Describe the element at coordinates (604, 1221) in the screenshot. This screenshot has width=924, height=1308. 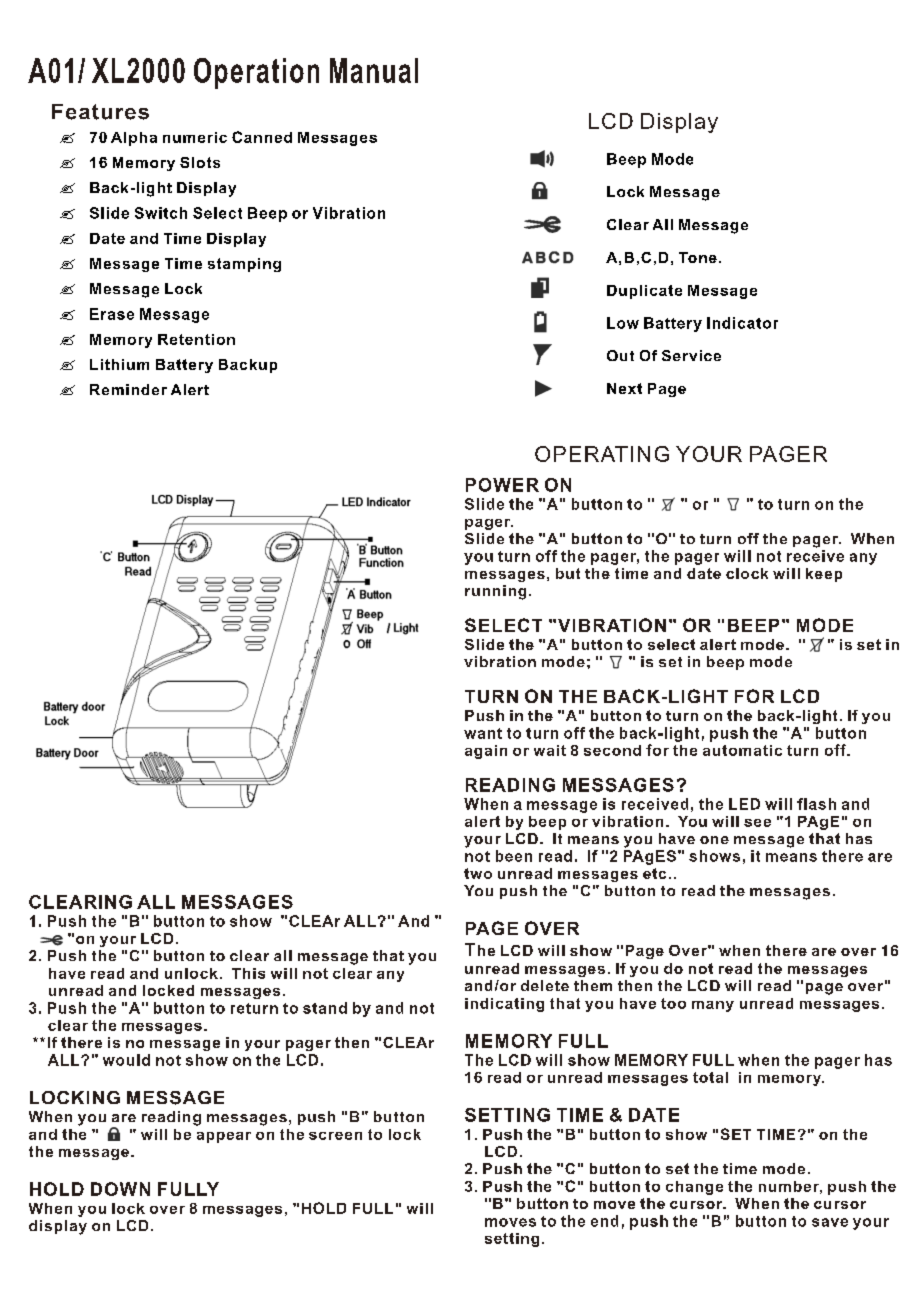
I see `end` at that location.
